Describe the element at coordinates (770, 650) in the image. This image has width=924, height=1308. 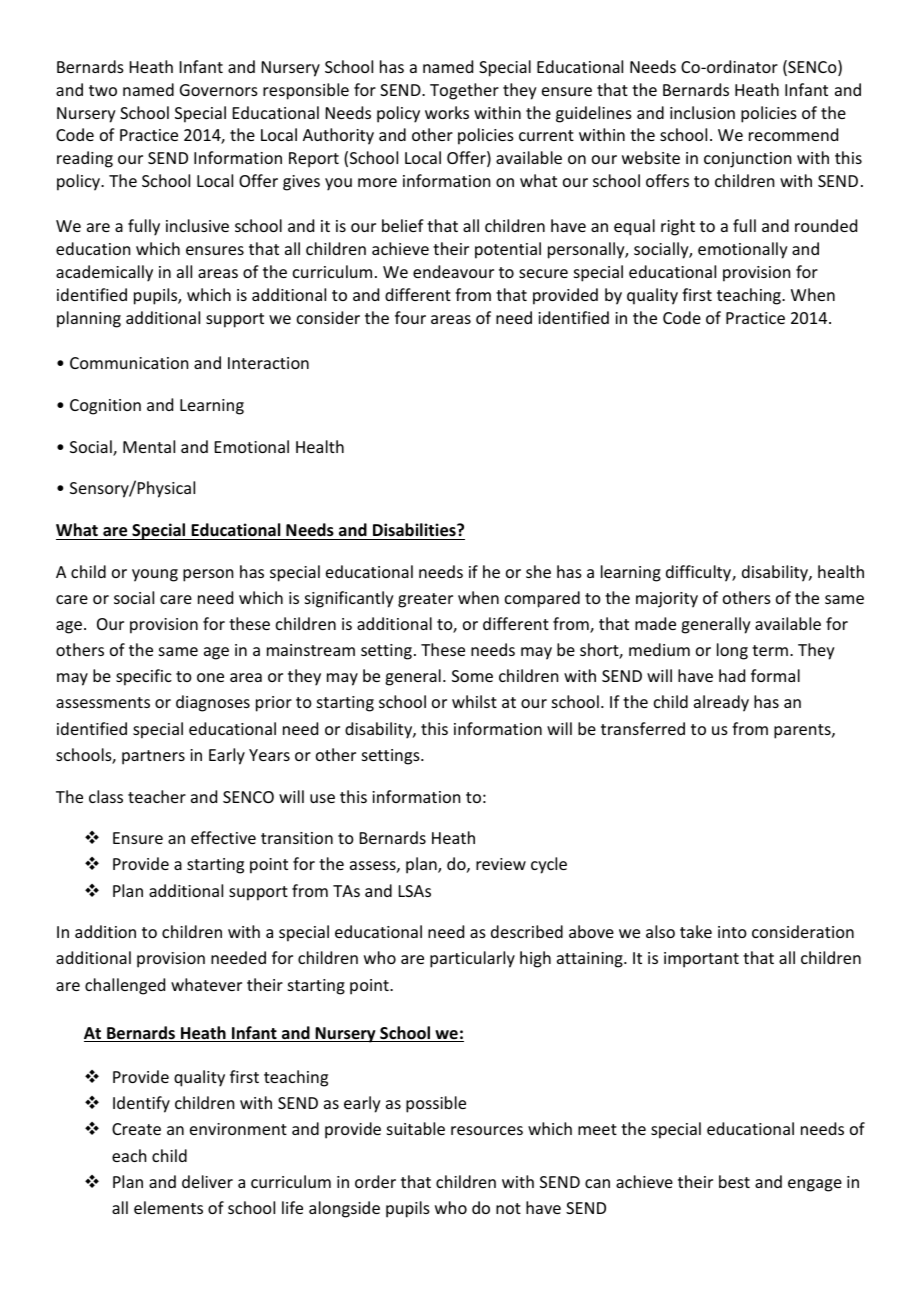
I see `term` at that location.
